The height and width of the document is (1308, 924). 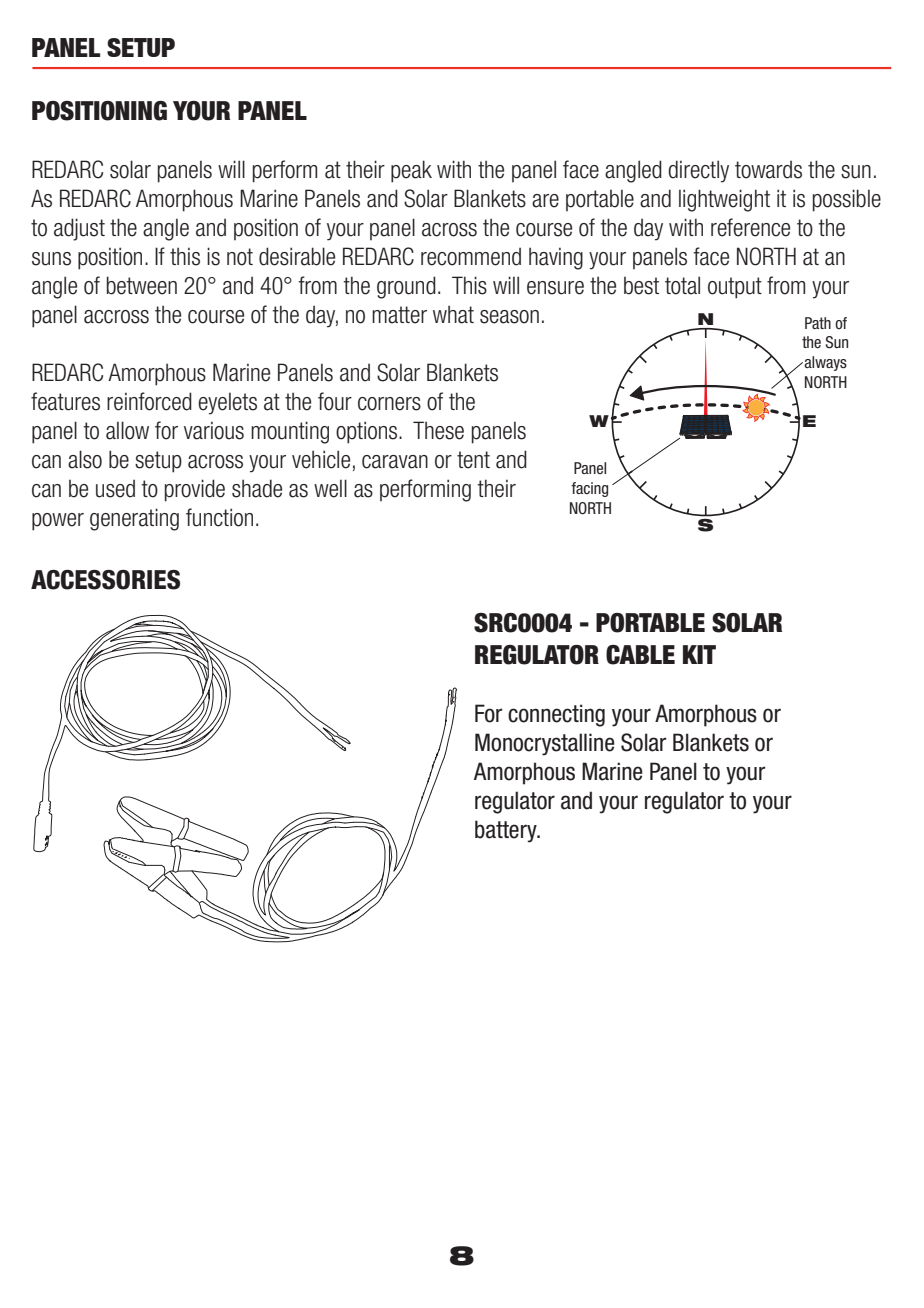 What do you see at coordinates (79, 229) in the document?
I see `adjust` at bounding box center [79, 229].
